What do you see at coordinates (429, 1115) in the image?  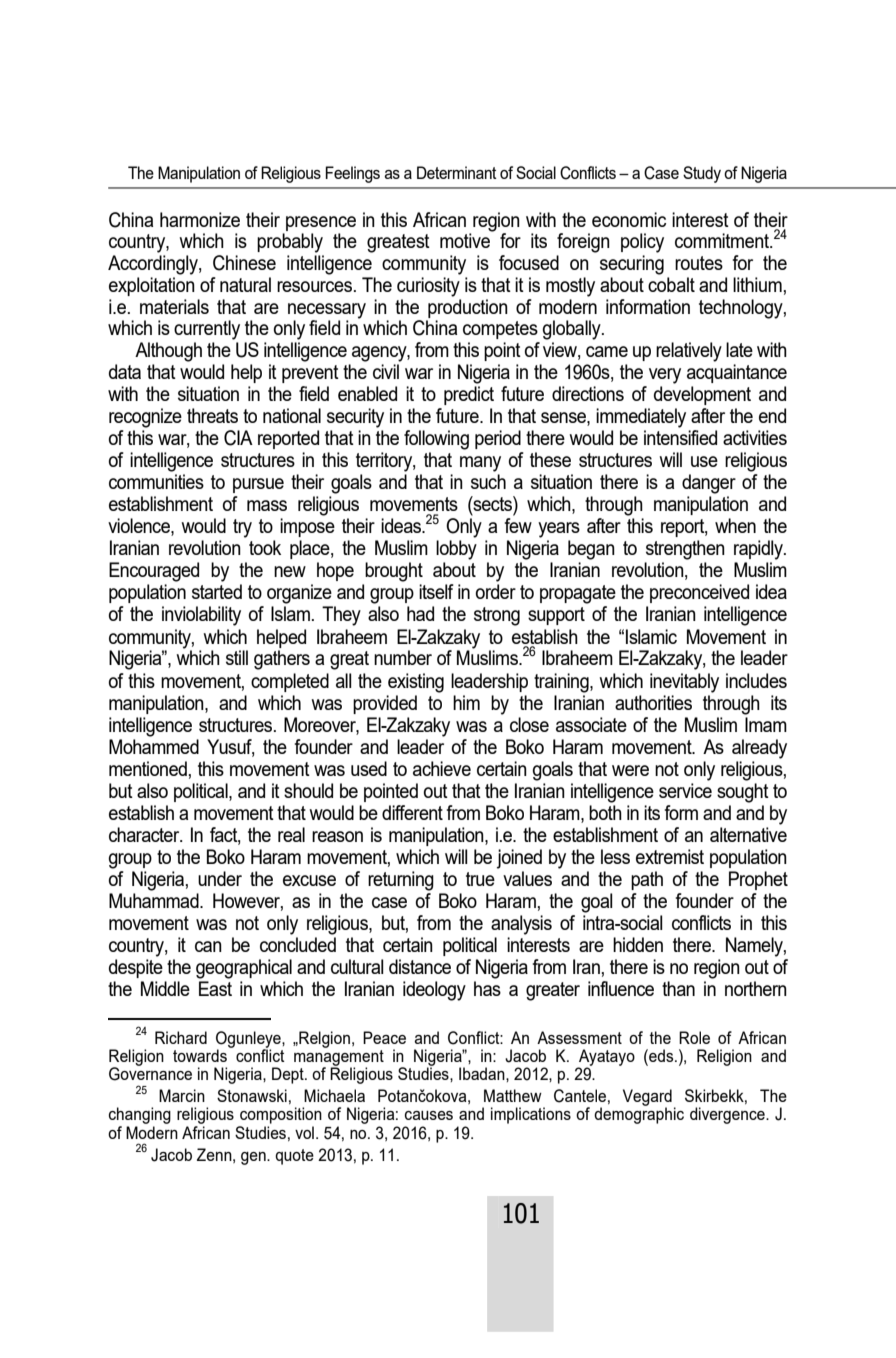 I see `causes` at bounding box center [429, 1115].
